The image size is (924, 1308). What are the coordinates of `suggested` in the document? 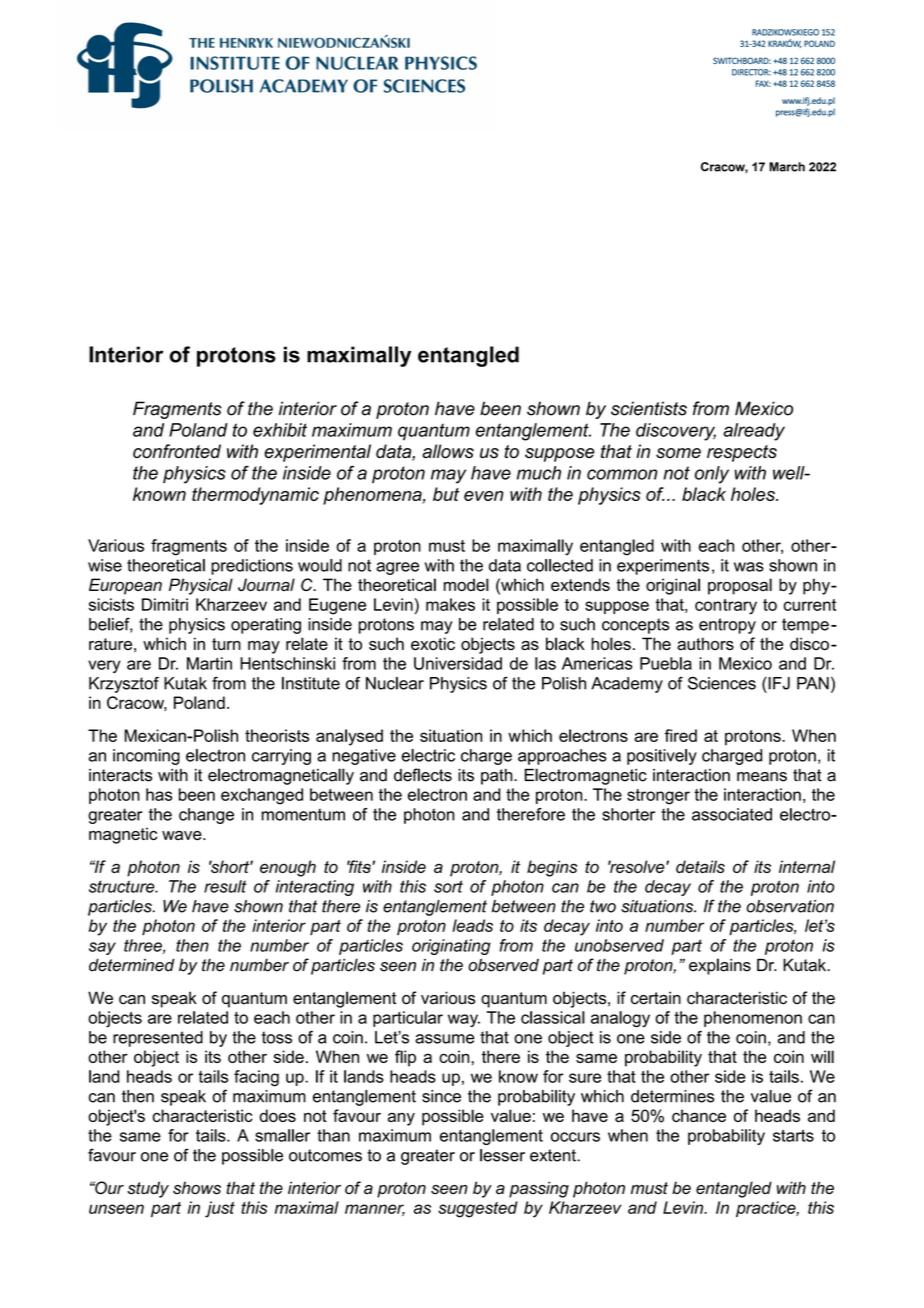 It's located at (478, 1209).
